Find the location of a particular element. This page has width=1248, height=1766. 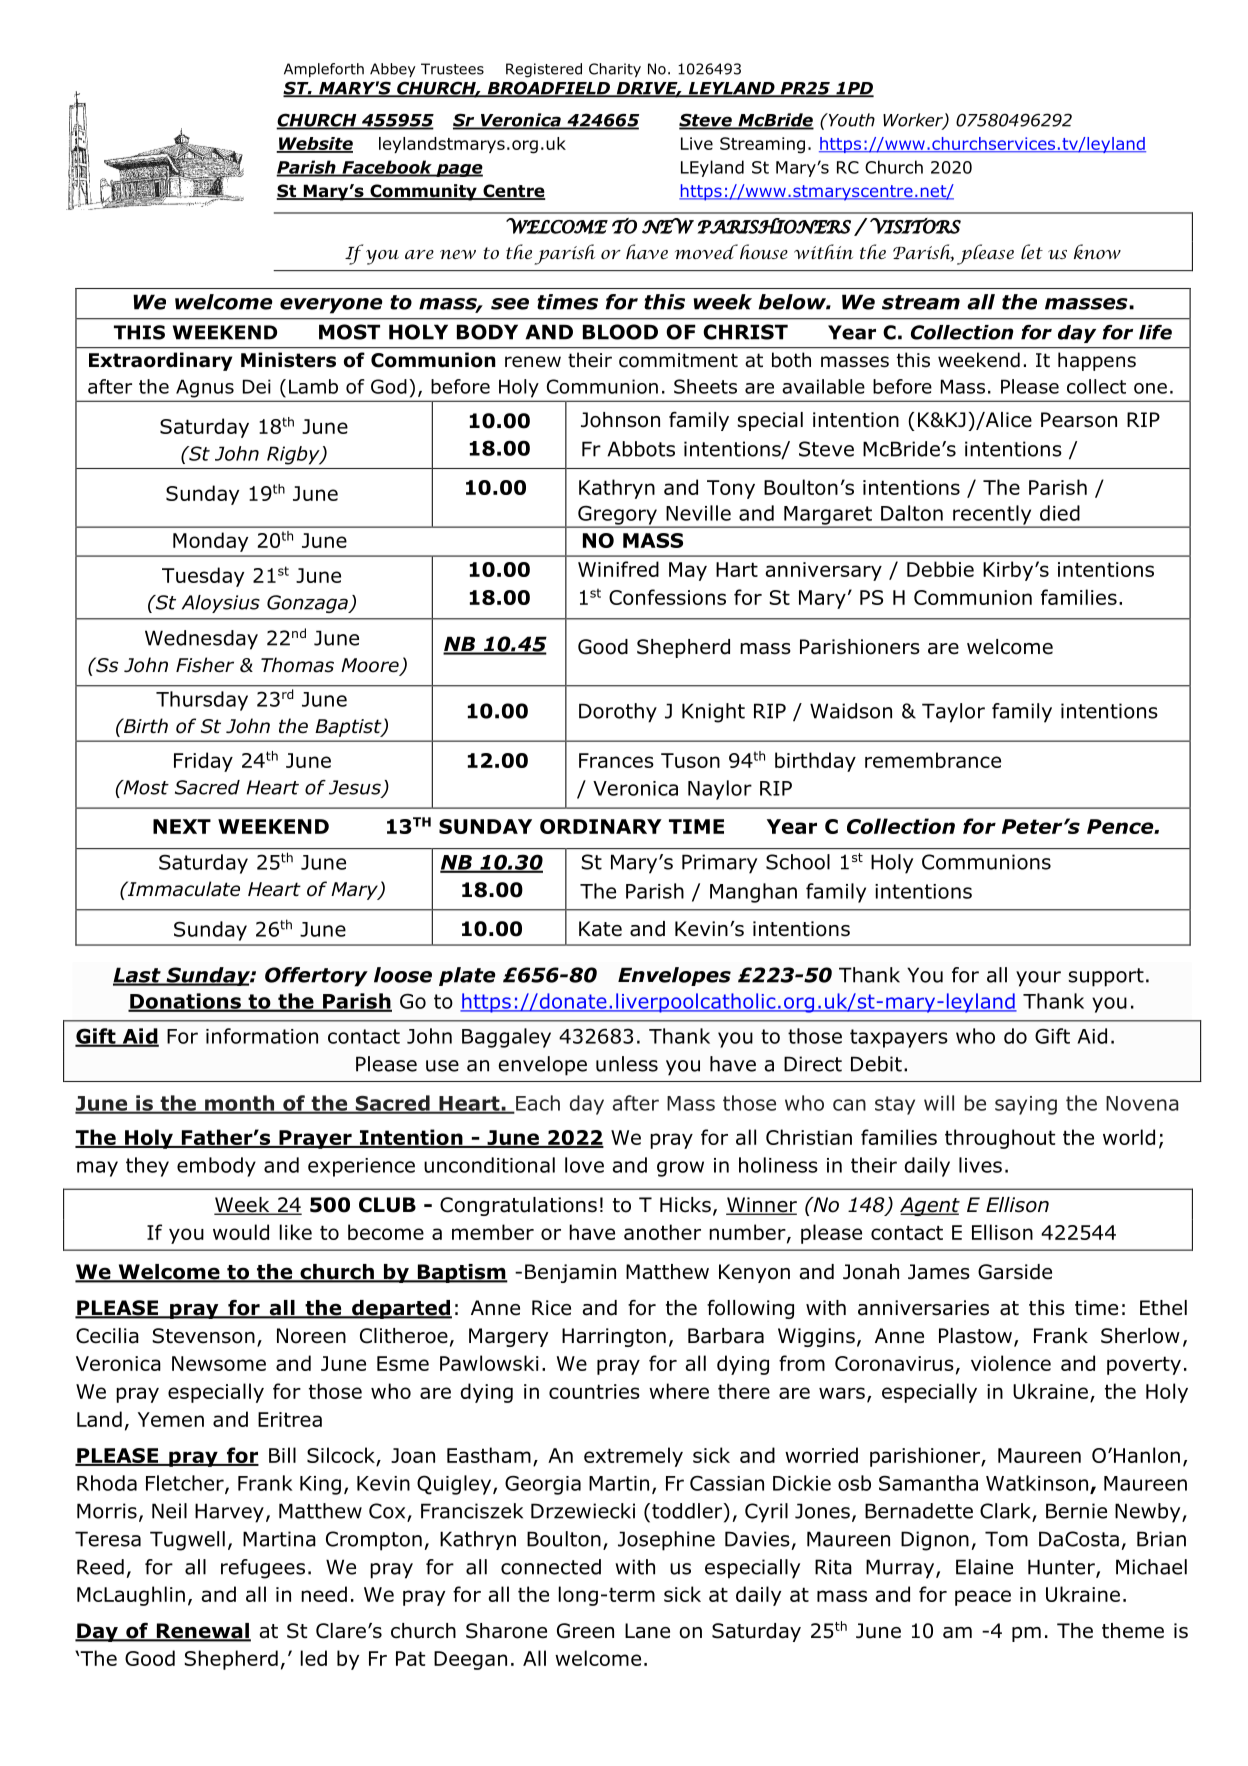

your is located at coordinates (1038, 979).
